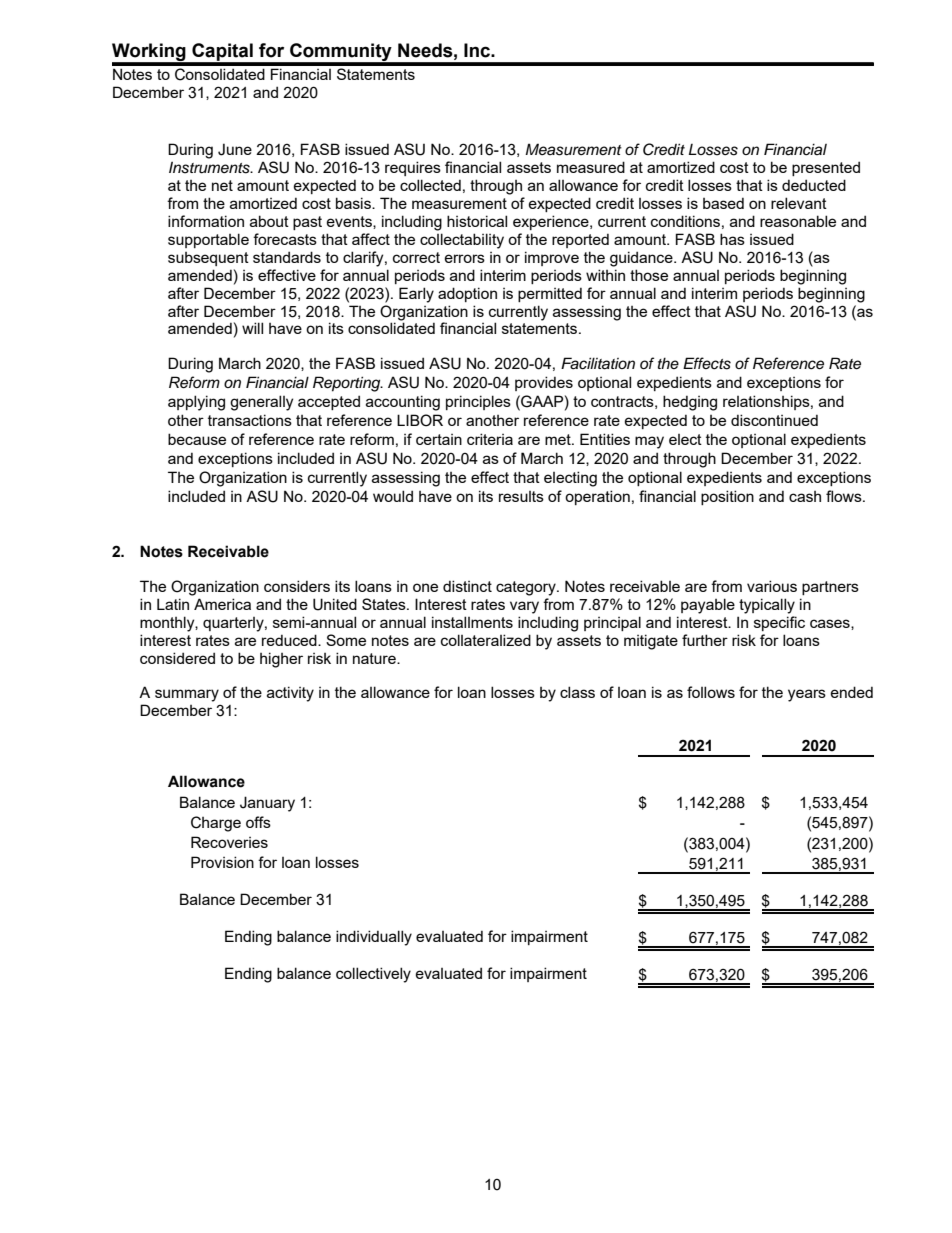  Describe the element at coordinates (577, 692) in the document. I see `class` at that location.
